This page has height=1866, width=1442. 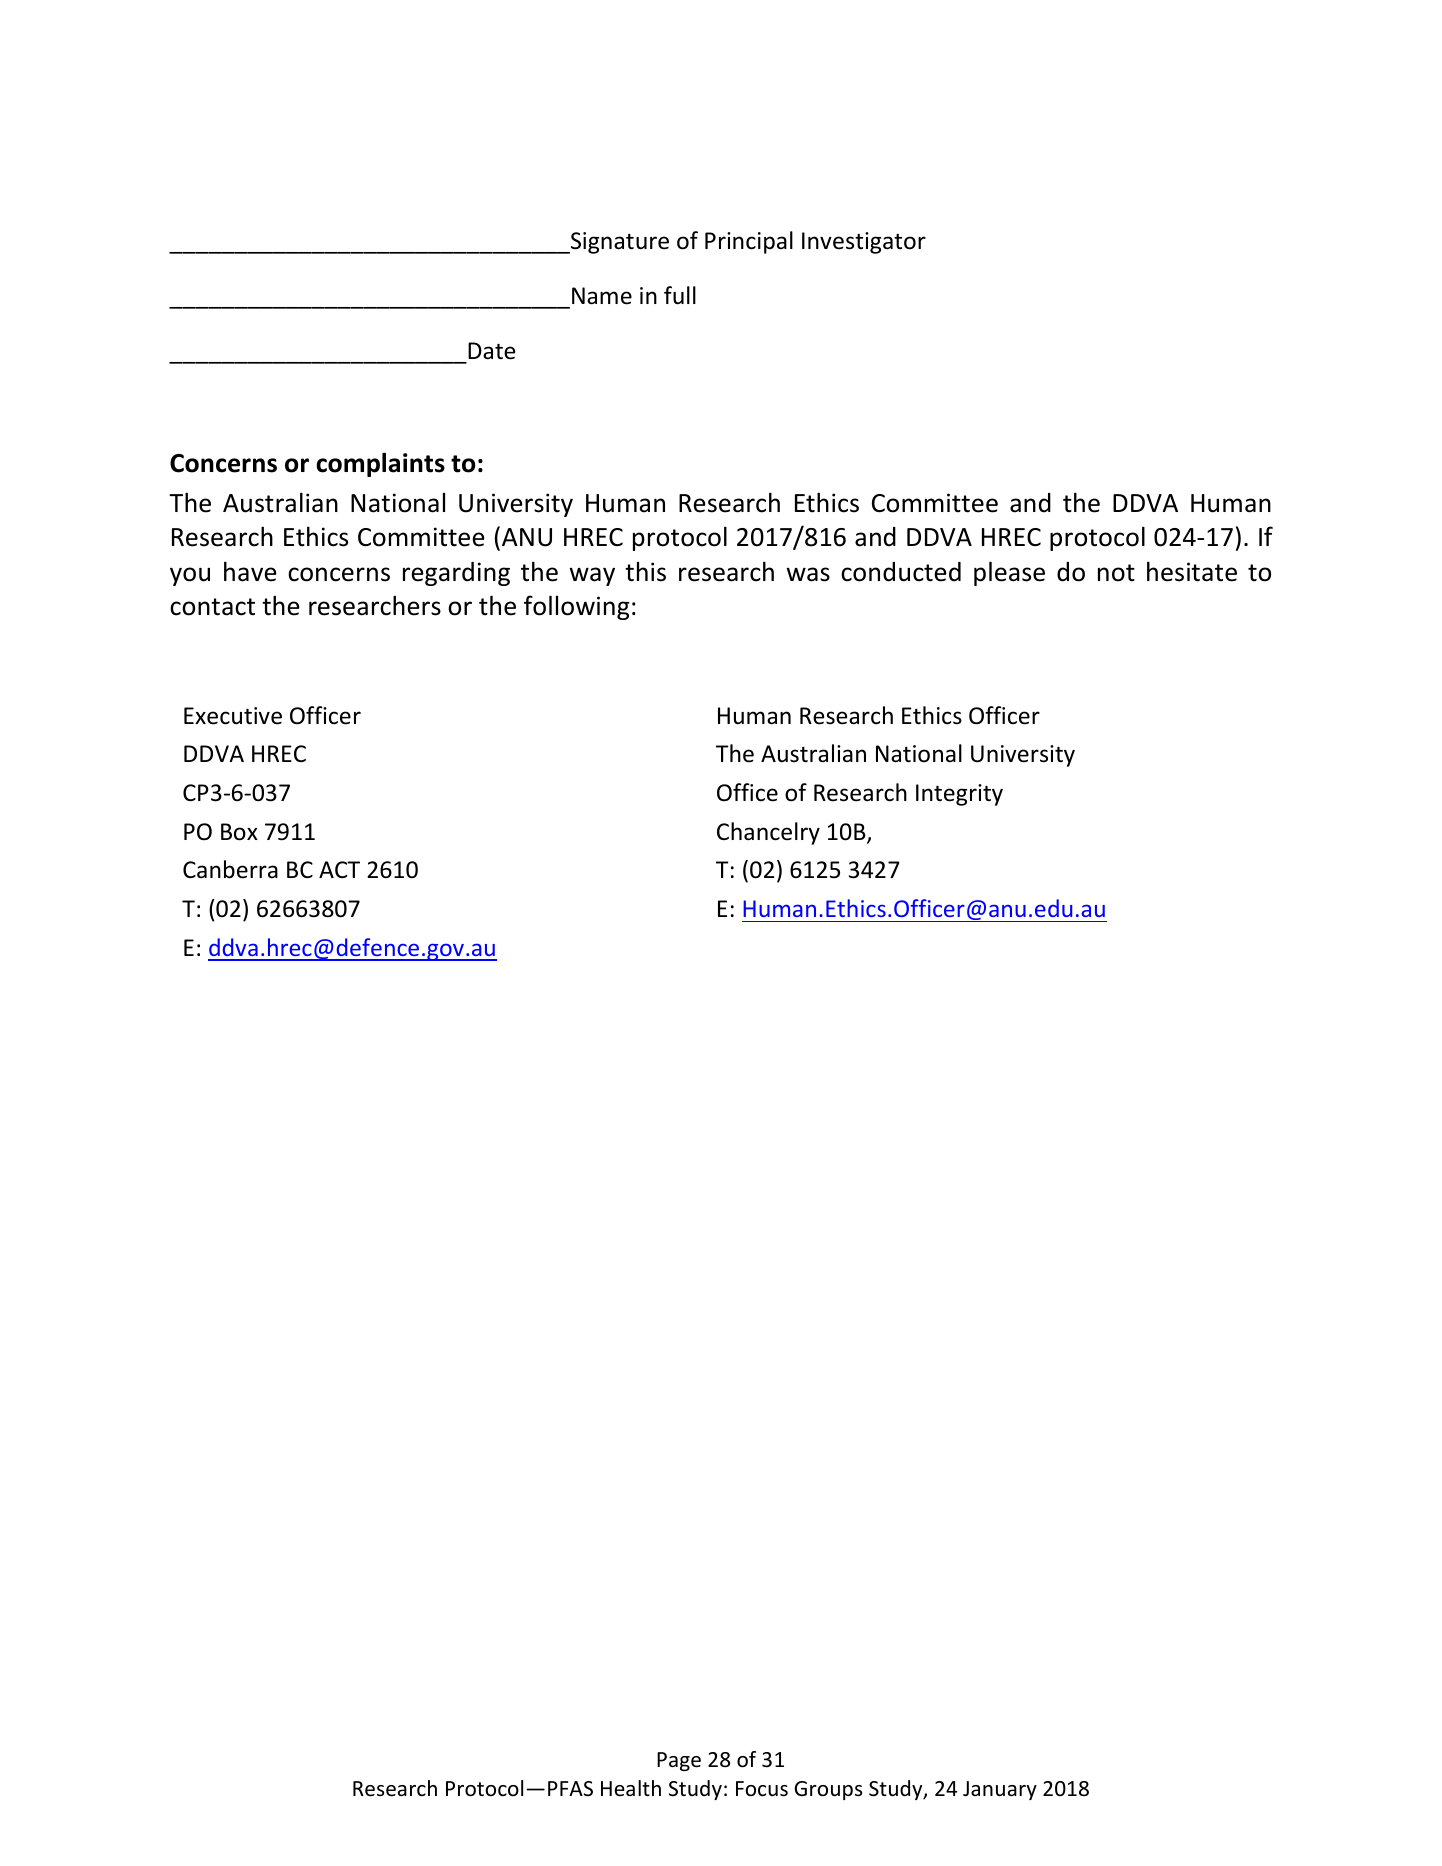 What do you see at coordinates (1000, 1790) in the page?
I see `January` at bounding box center [1000, 1790].
